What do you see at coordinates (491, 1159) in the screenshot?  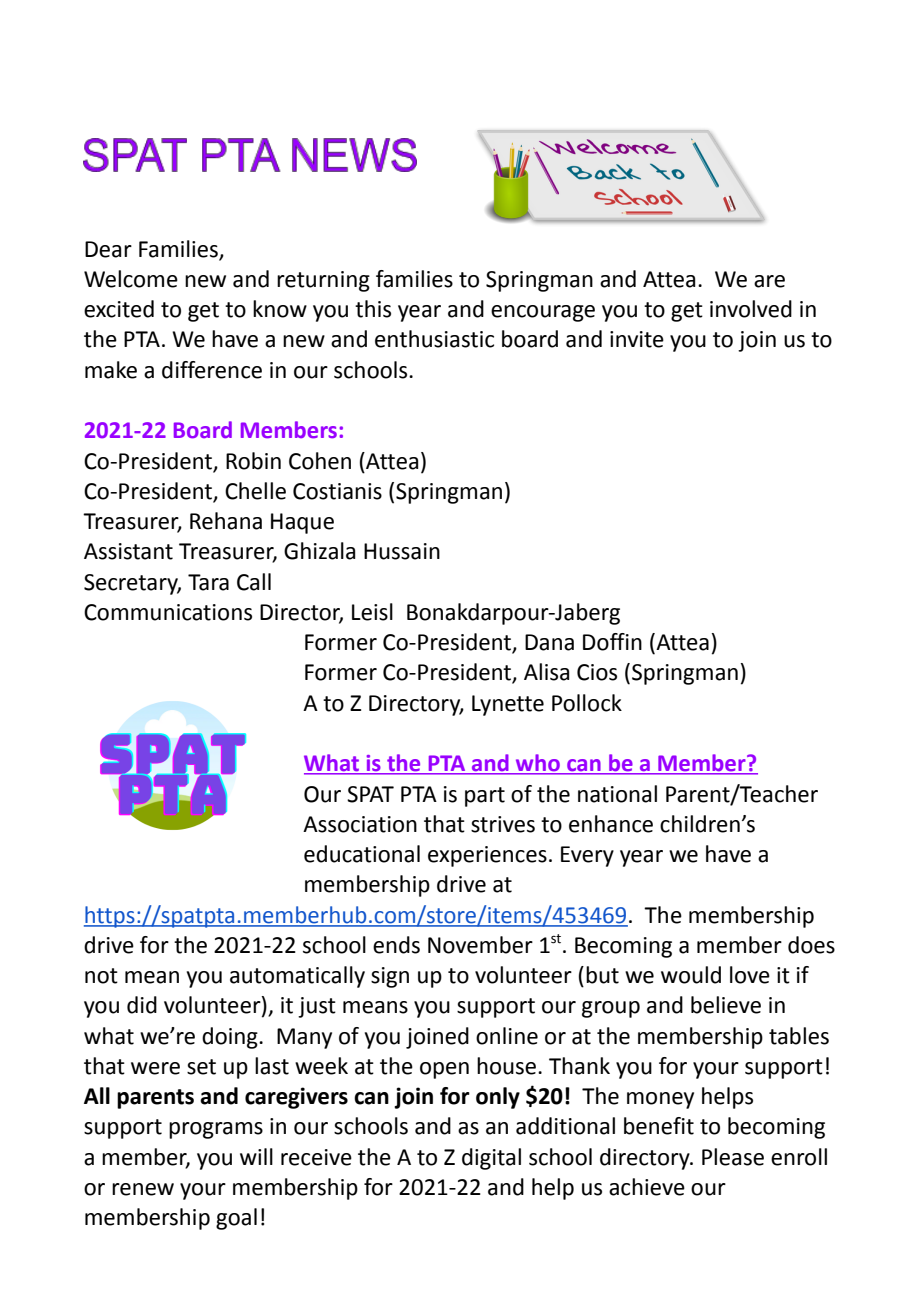 I see `digital` at bounding box center [491, 1159].
